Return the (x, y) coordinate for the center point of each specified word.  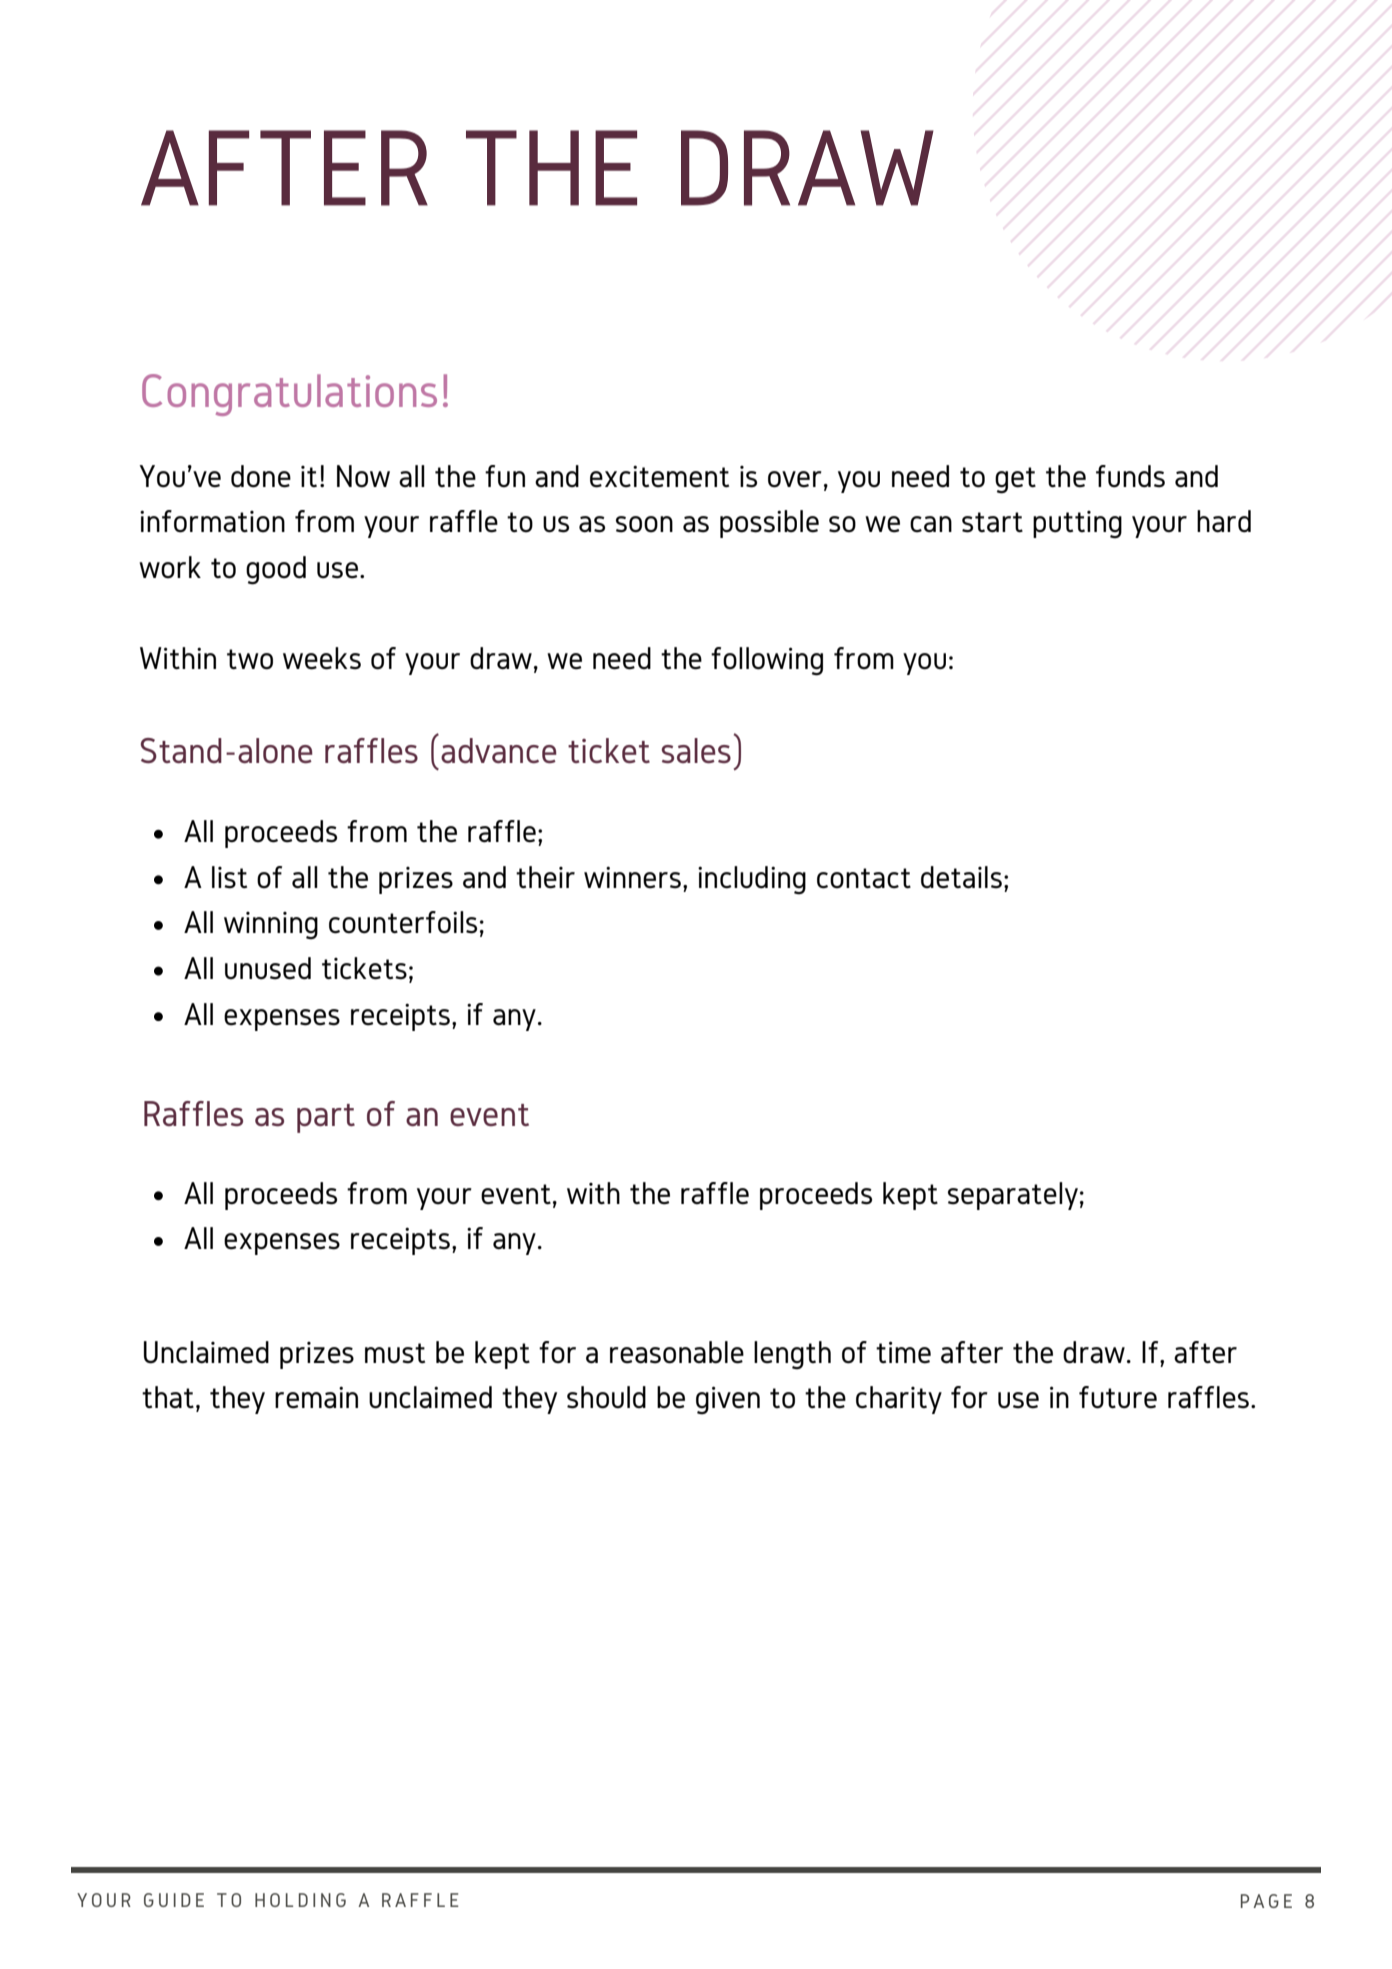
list (229, 877)
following (767, 661)
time (903, 1352)
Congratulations (289, 395)
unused (268, 968)
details (961, 877)
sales (696, 750)
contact (864, 878)
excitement (659, 476)
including (752, 880)
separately (1013, 1196)
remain (316, 1397)
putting (1077, 524)
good (276, 570)
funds (1130, 476)
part (326, 1118)
